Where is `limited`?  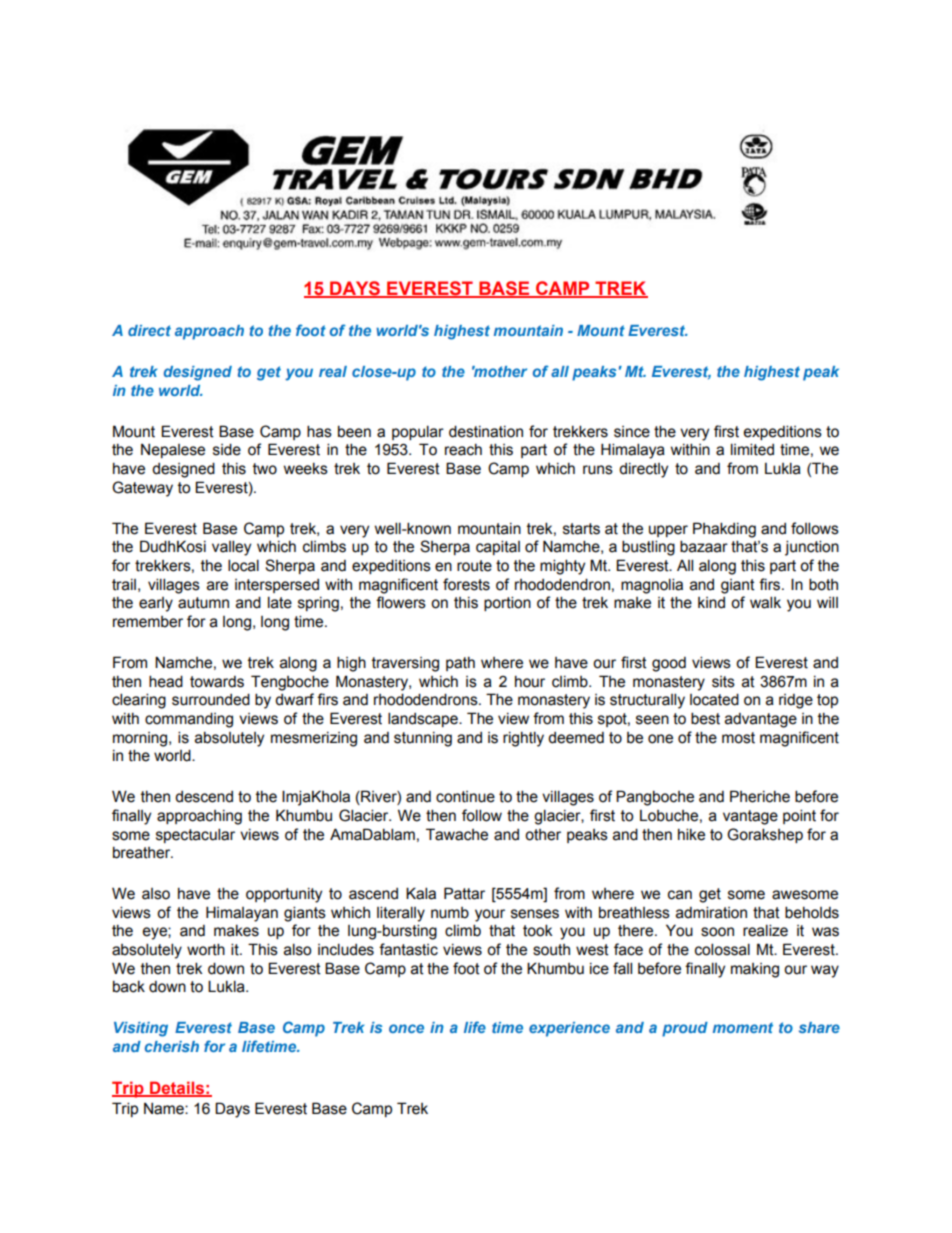
limited is located at coordinates (752, 449).
